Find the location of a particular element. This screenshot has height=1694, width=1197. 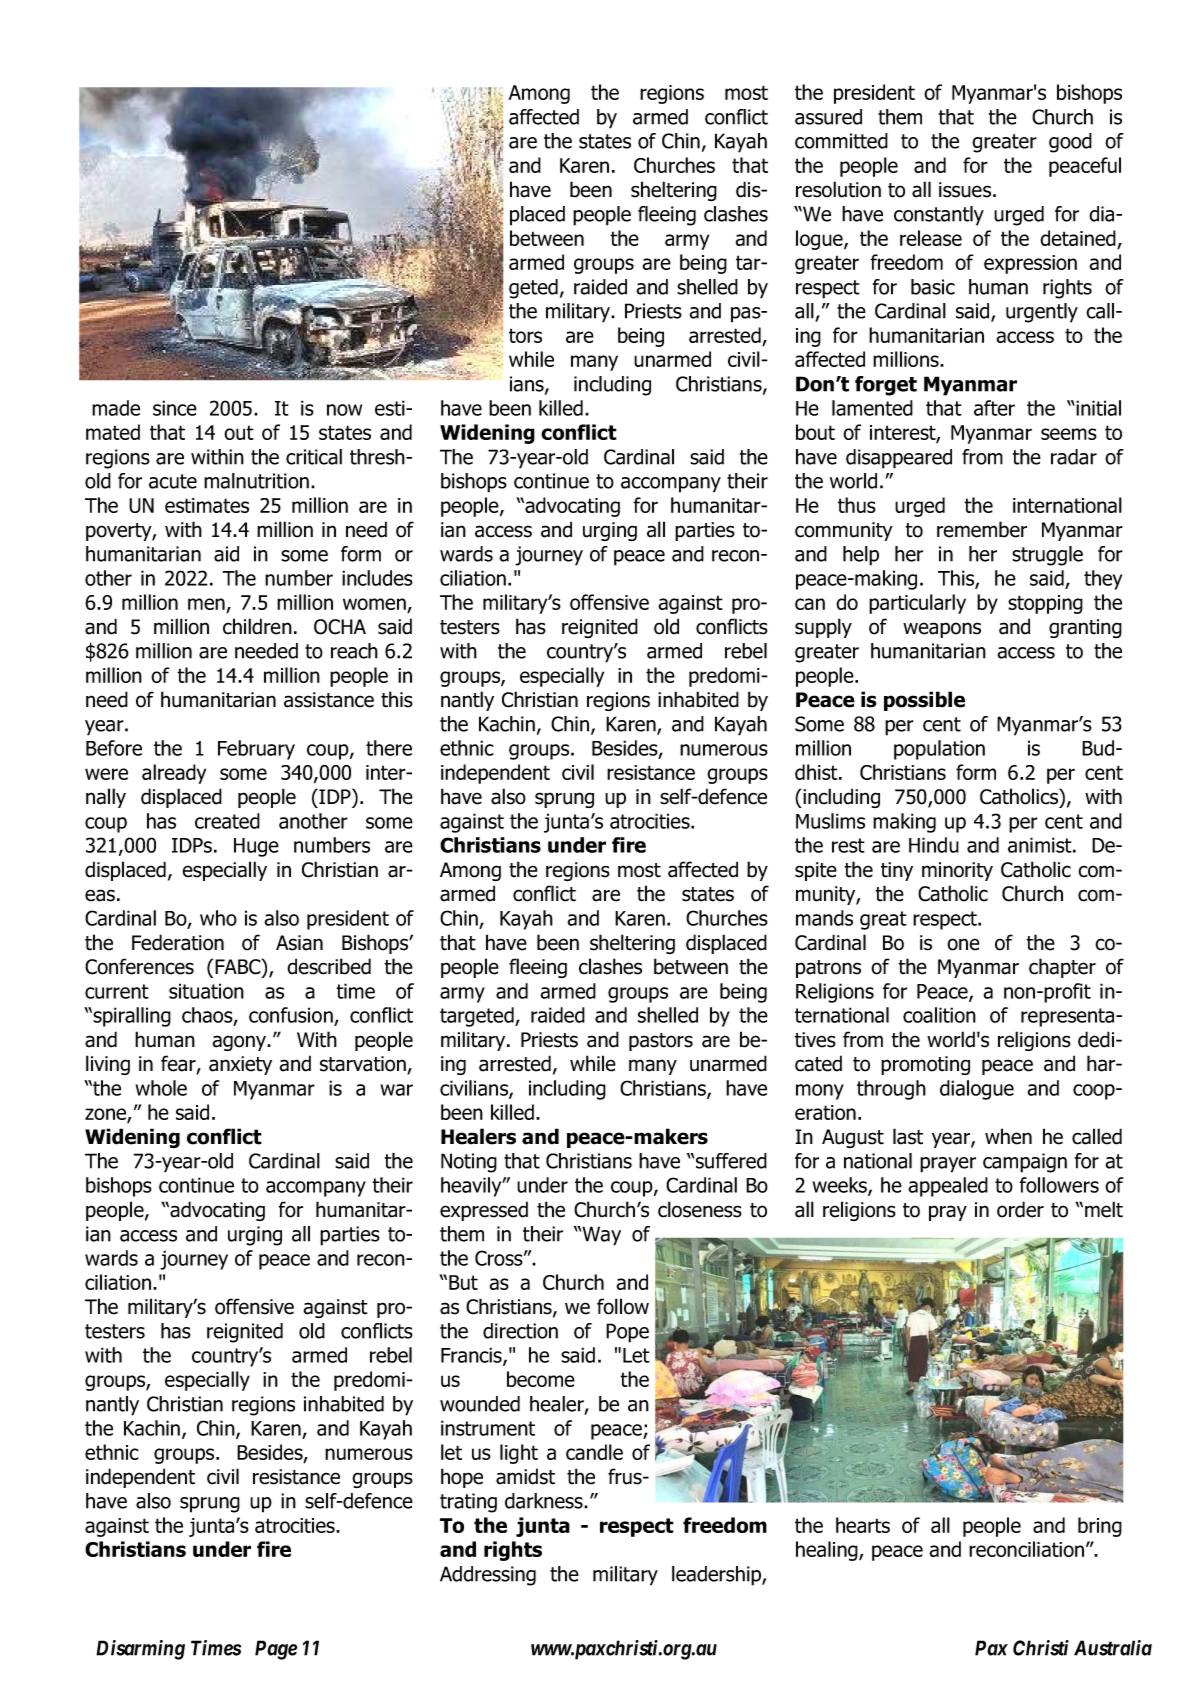

minority is located at coordinates (957, 871).
